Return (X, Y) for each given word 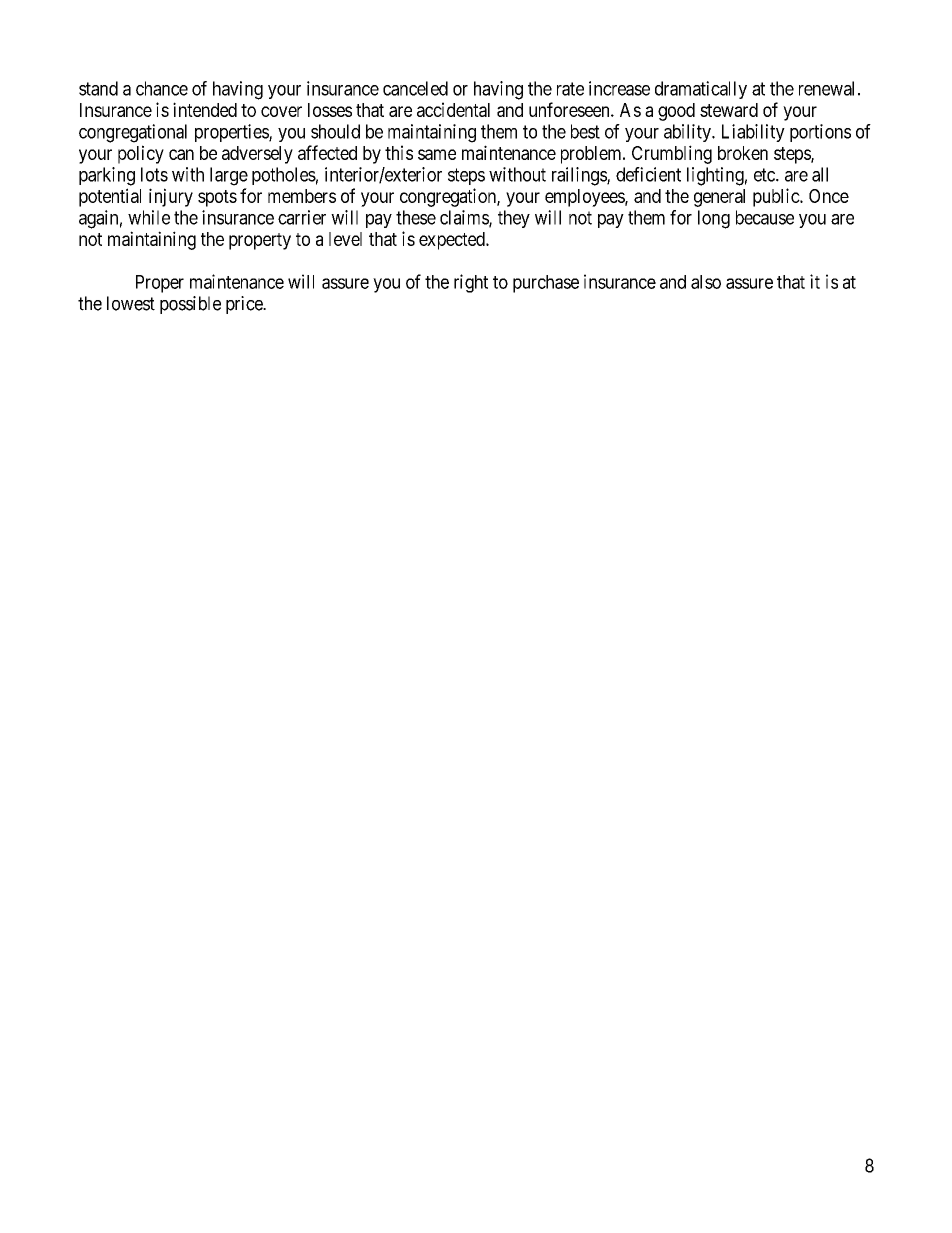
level (345, 239)
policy (141, 154)
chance (162, 88)
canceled (415, 88)
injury (171, 197)
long (714, 219)
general (719, 198)
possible (190, 305)
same (437, 154)
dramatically (701, 90)
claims (465, 218)
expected (453, 241)
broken (743, 153)
